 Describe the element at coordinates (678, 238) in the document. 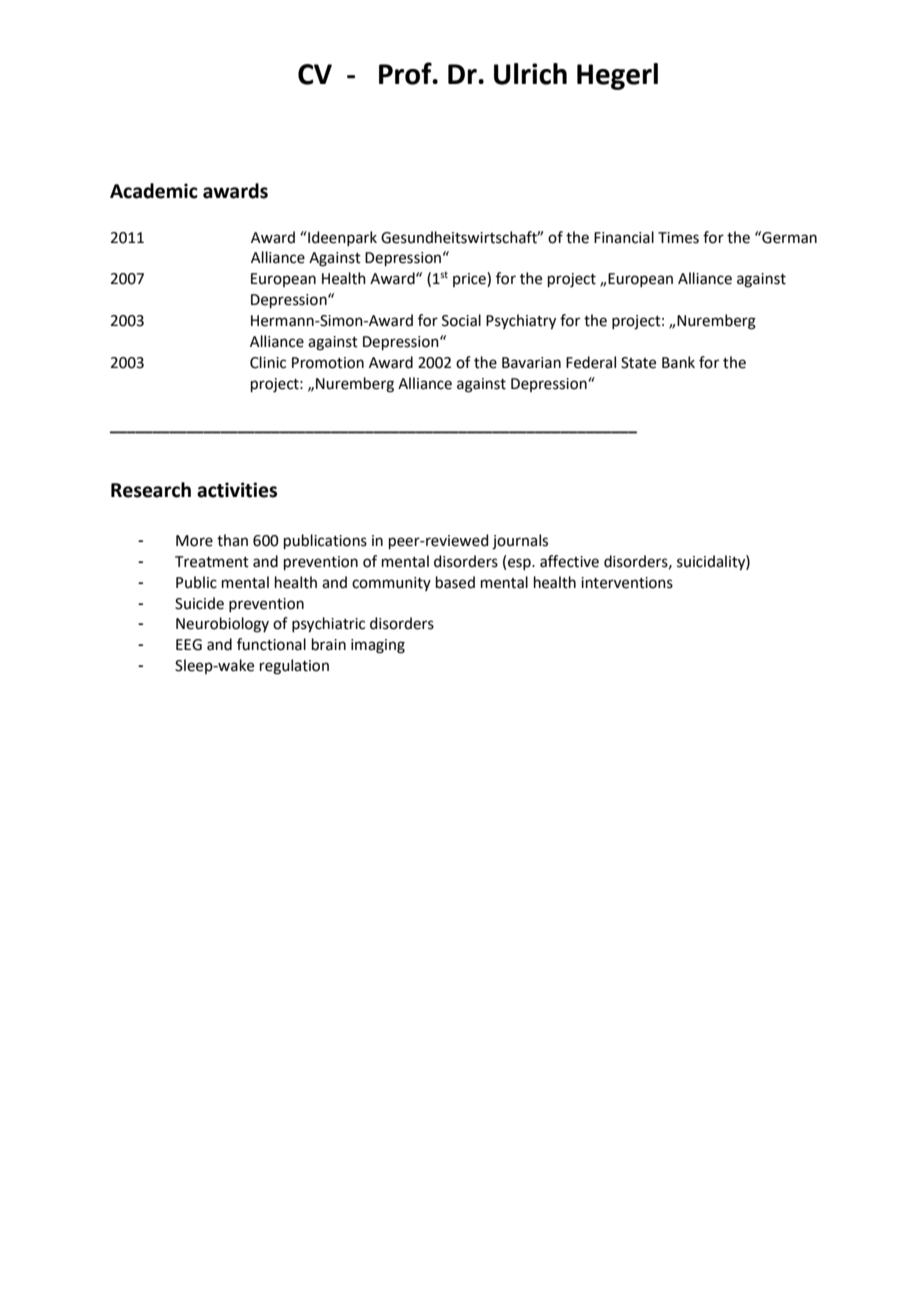

I see `Times` at that location.
